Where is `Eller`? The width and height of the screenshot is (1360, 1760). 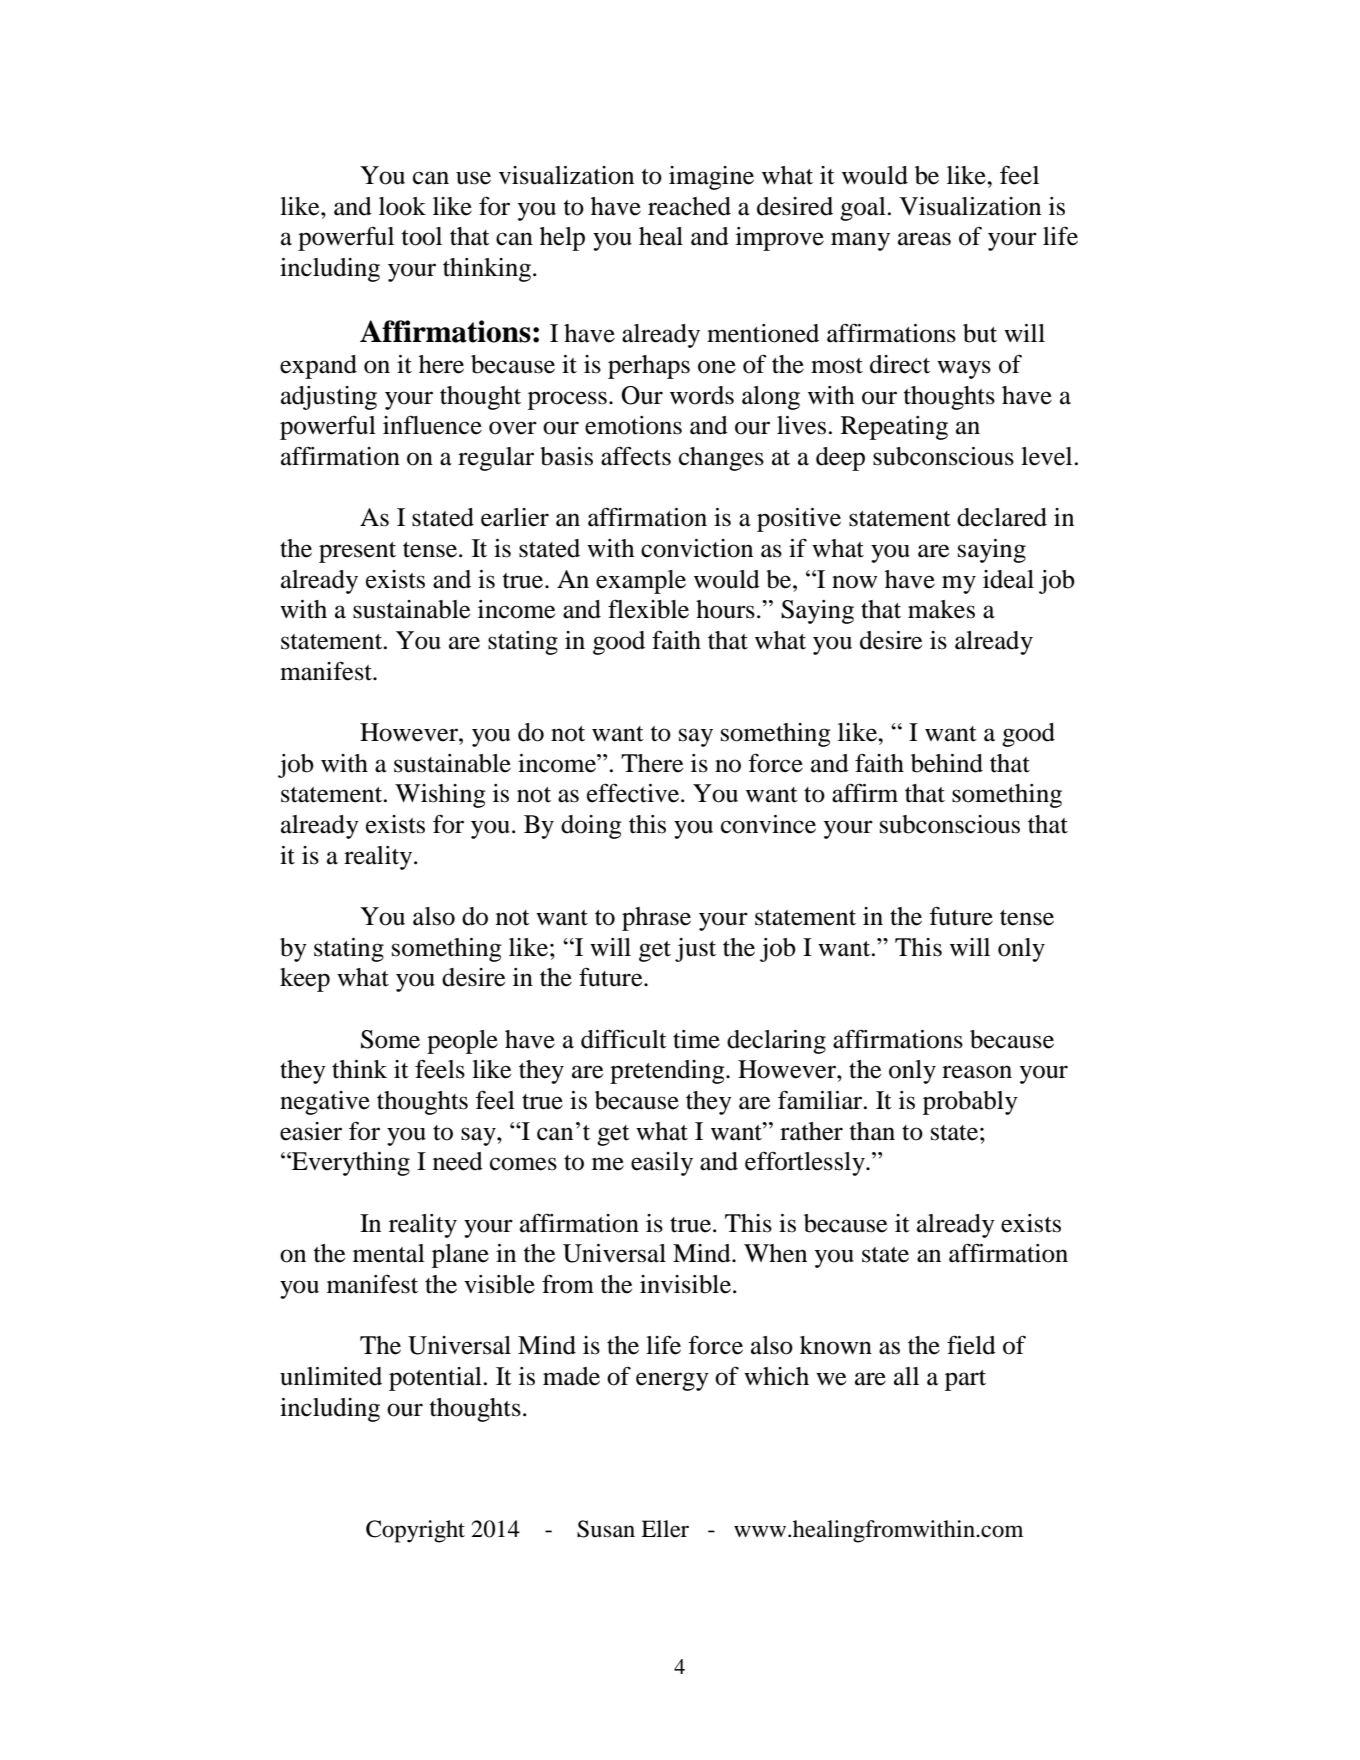
Eller is located at coordinates (665, 1529).
